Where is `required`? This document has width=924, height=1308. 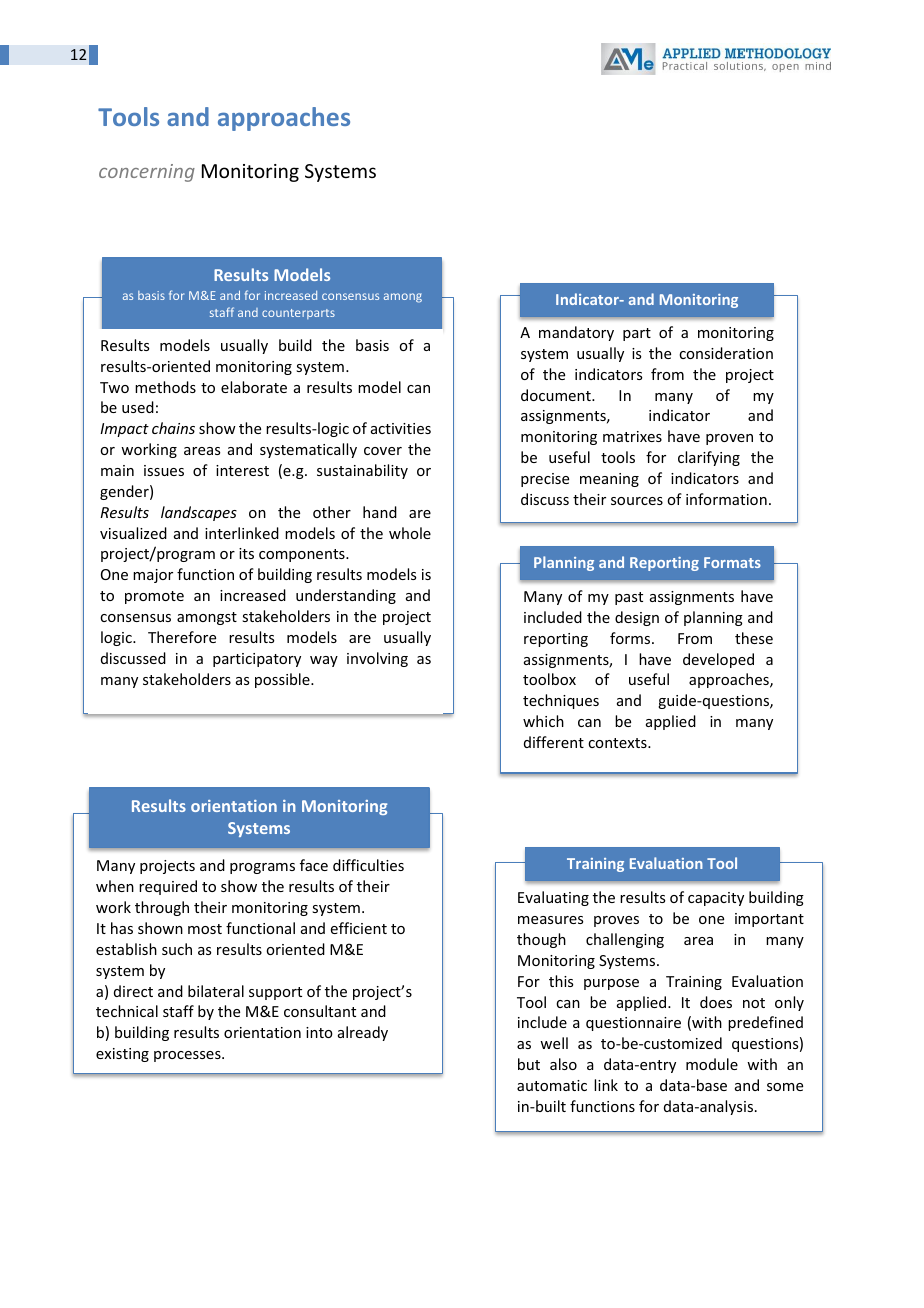 required is located at coordinates (168, 887).
